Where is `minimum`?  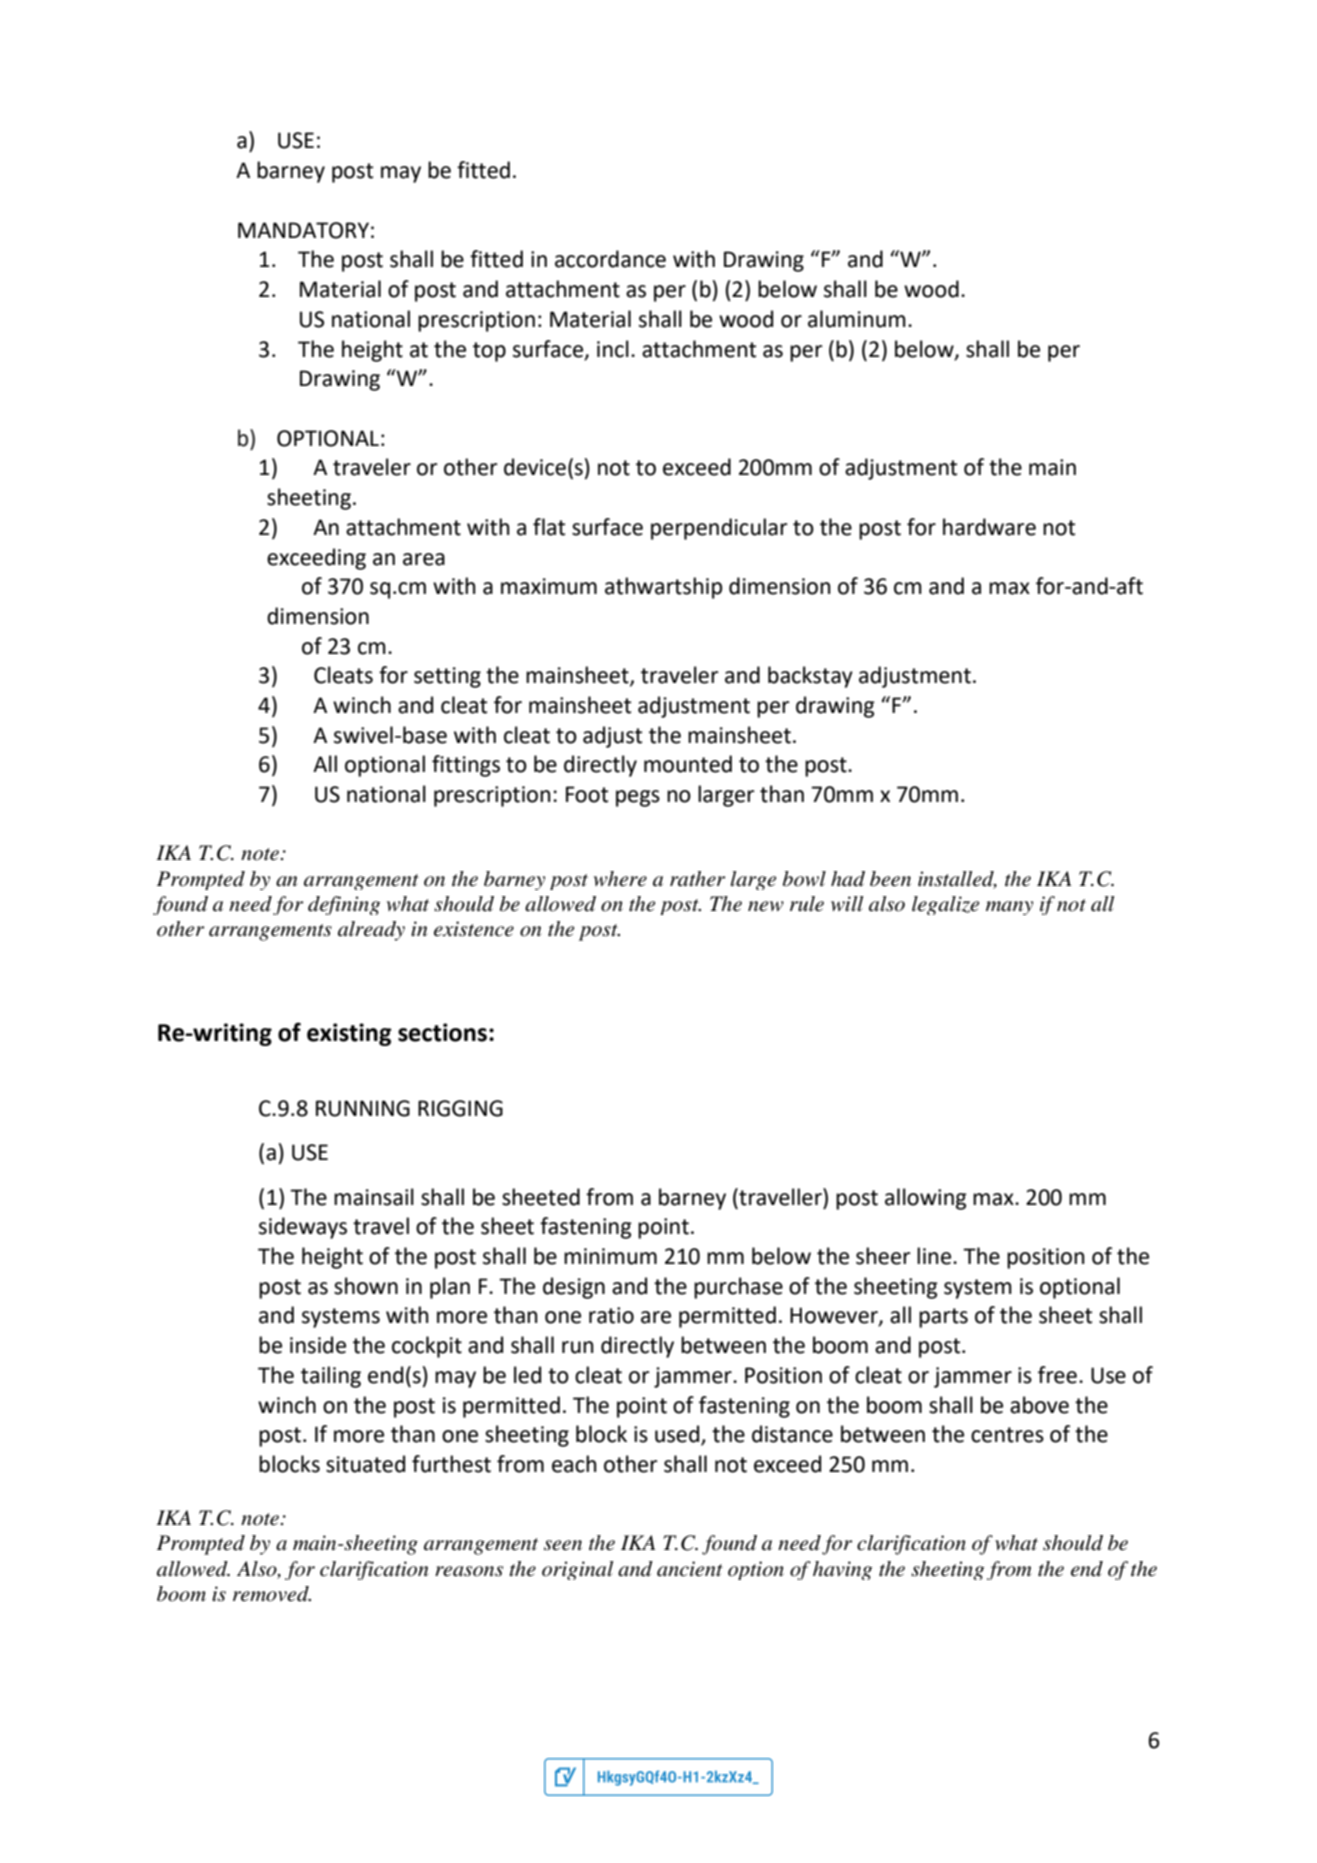 minimum is located at coordinates (610, 1256).
